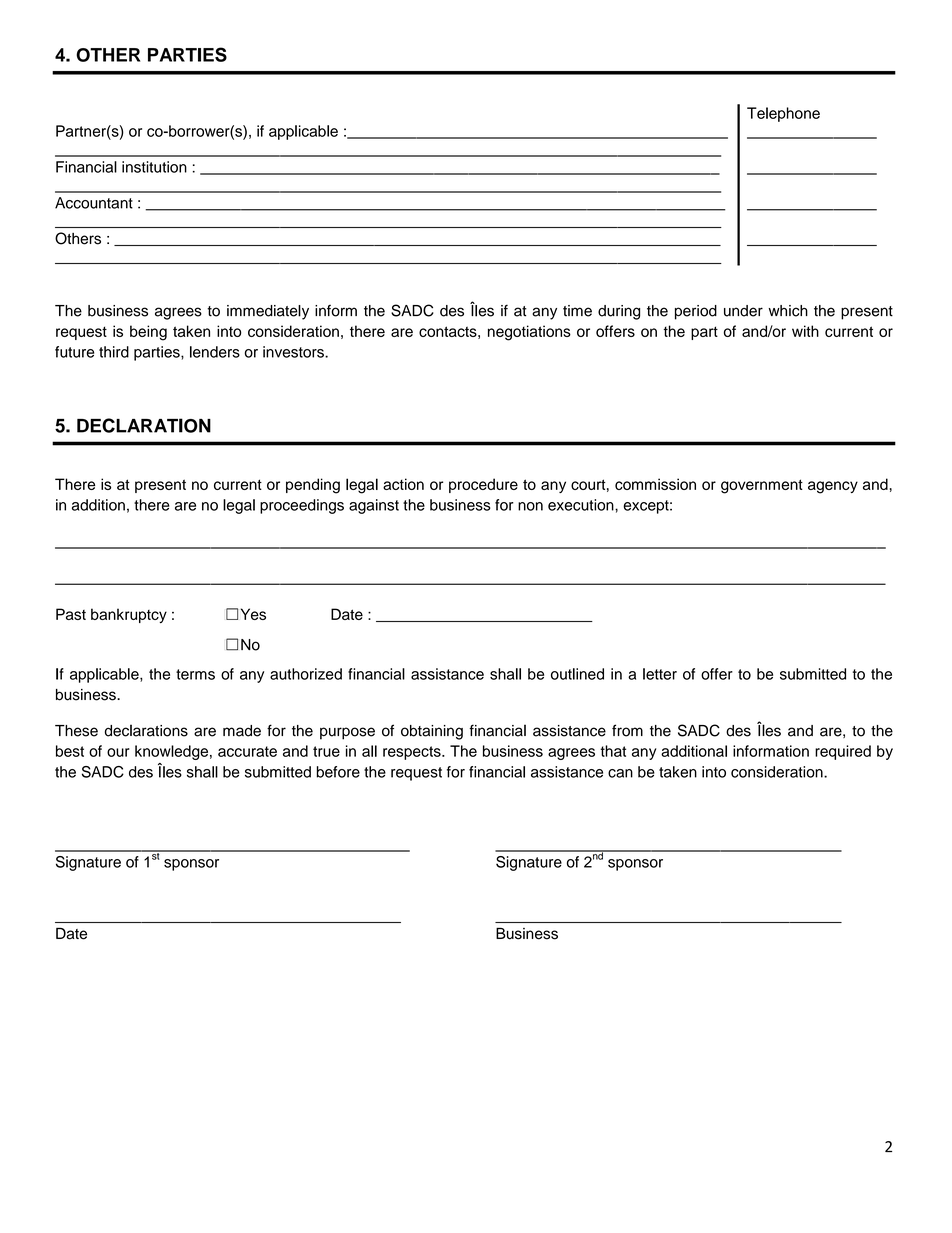 This page has width=952, height=1233. Describe the element at coordinates (483, 485) in the page. I see `procedure` at that location.
